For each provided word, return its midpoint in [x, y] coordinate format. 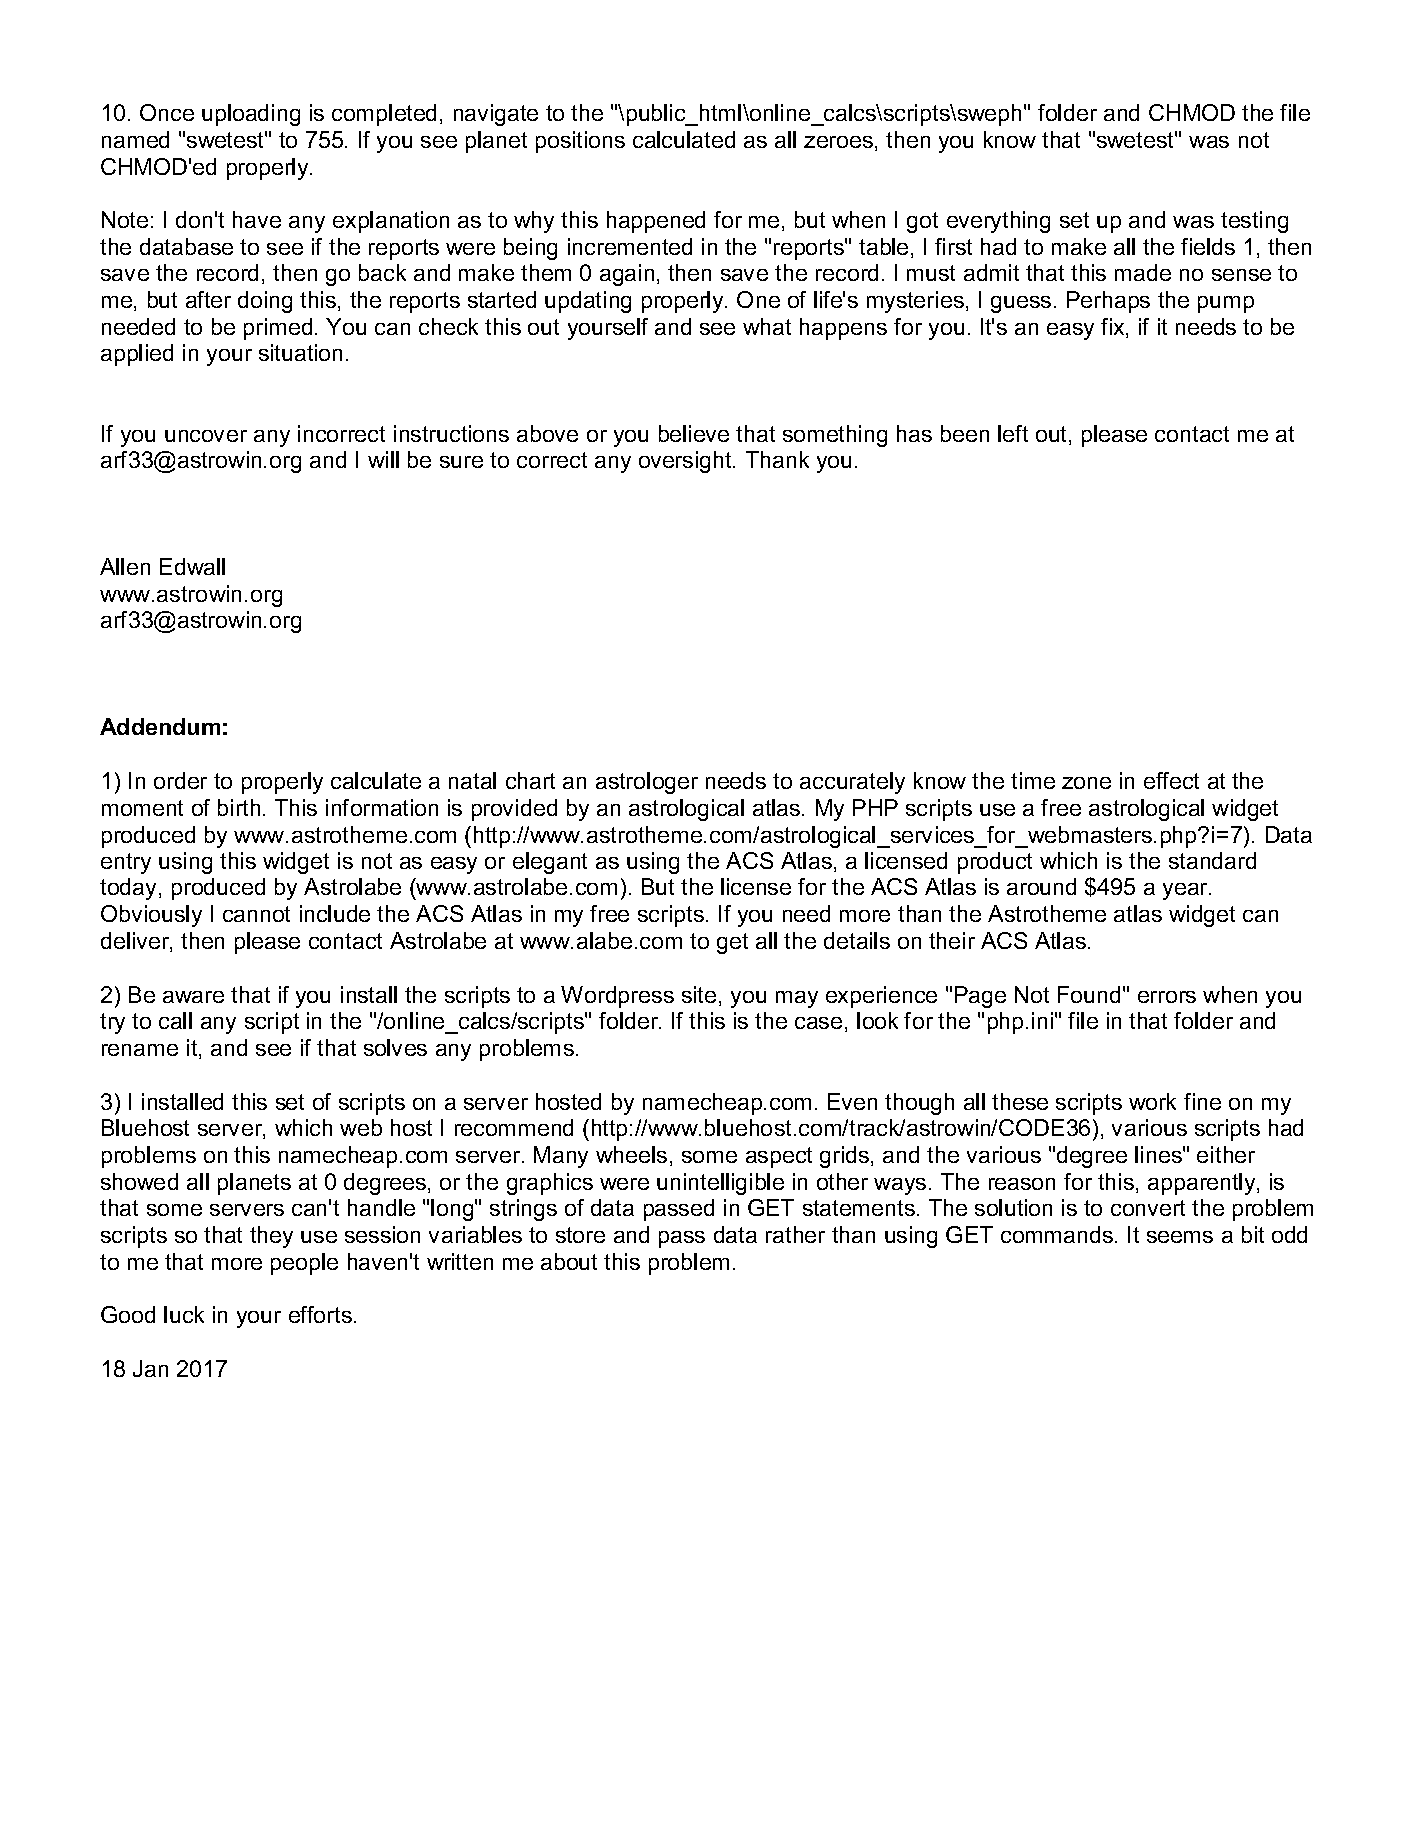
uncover [206, 436]
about [569, 1261]
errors [1167, 997]
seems [1180, 1237]
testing [1254, 222]
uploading [251, 115]
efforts [320, 1314]
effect [1171, 780]
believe [694, 433]
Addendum [160, 726]
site [699, 994]
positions [580, 142]
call [175, 1020]
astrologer [647, 783]
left [1013, 433]
